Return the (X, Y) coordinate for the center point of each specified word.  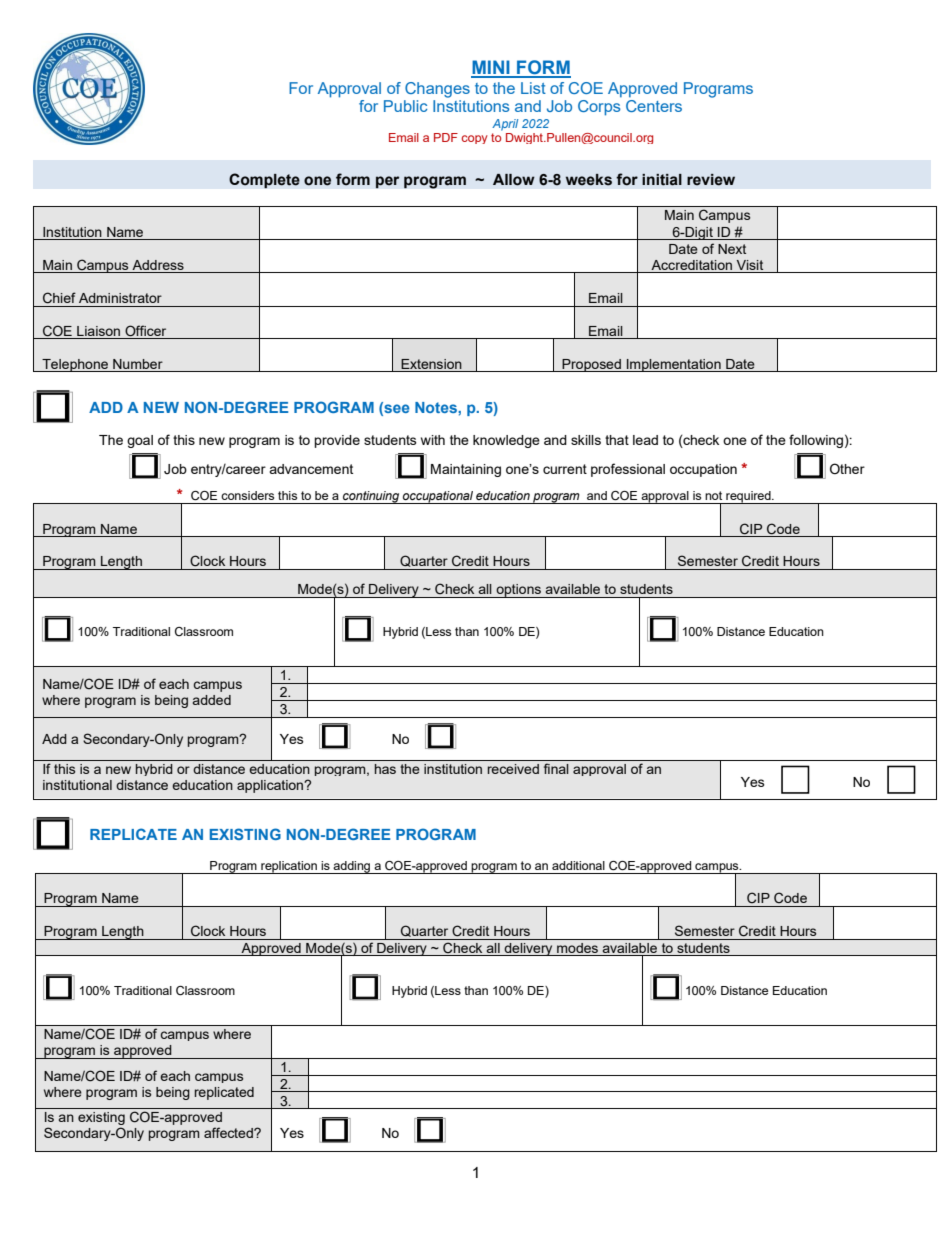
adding (352, 867)
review (711, 180)
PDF (446, 137)
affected (229, 1132)
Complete (264, 181)
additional (578, 865)
